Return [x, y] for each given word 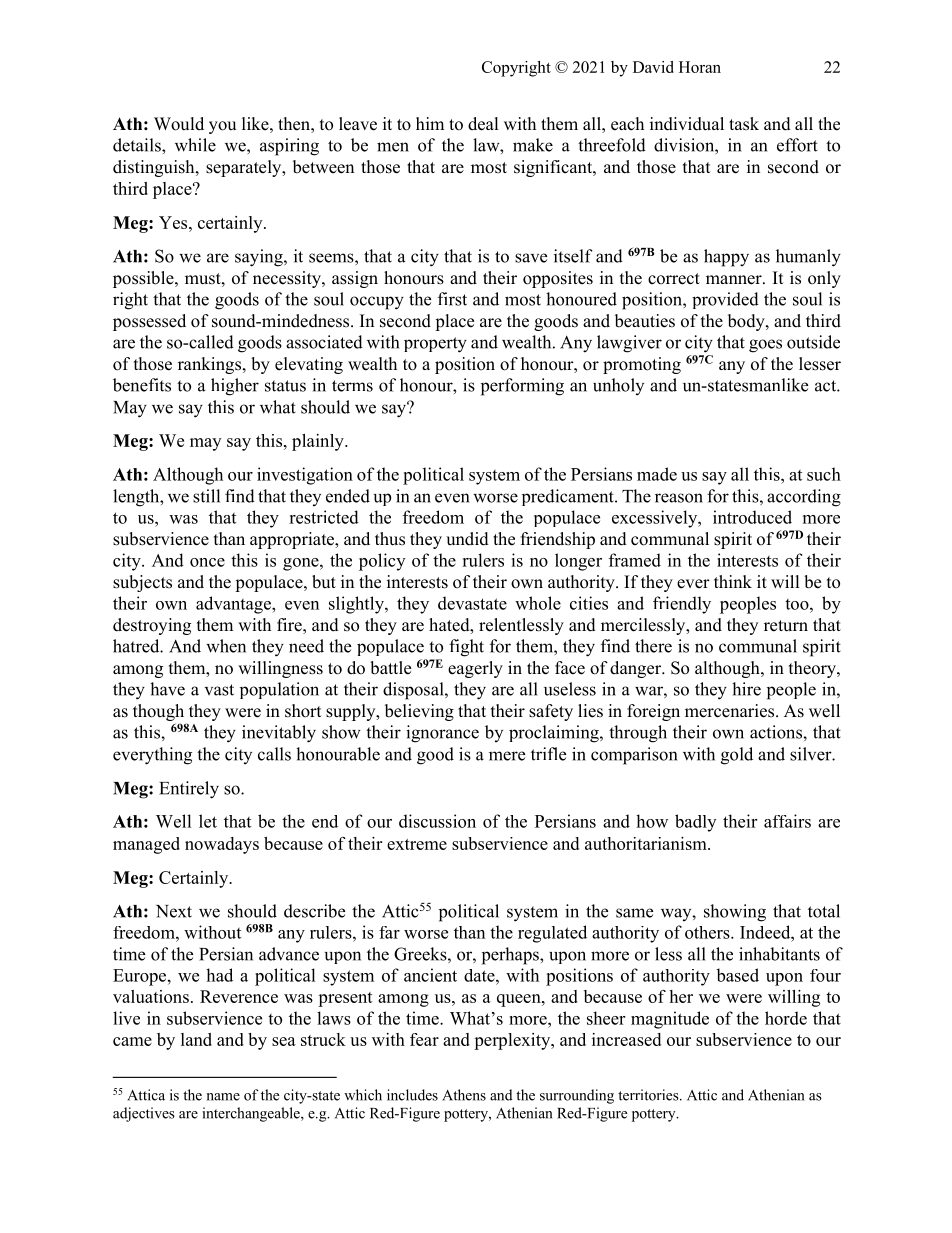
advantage [234, 605]
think [733, 581]
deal [483, 124]
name [223, 1097]
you [222, 127]
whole [538, 603]
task [744, 124]
